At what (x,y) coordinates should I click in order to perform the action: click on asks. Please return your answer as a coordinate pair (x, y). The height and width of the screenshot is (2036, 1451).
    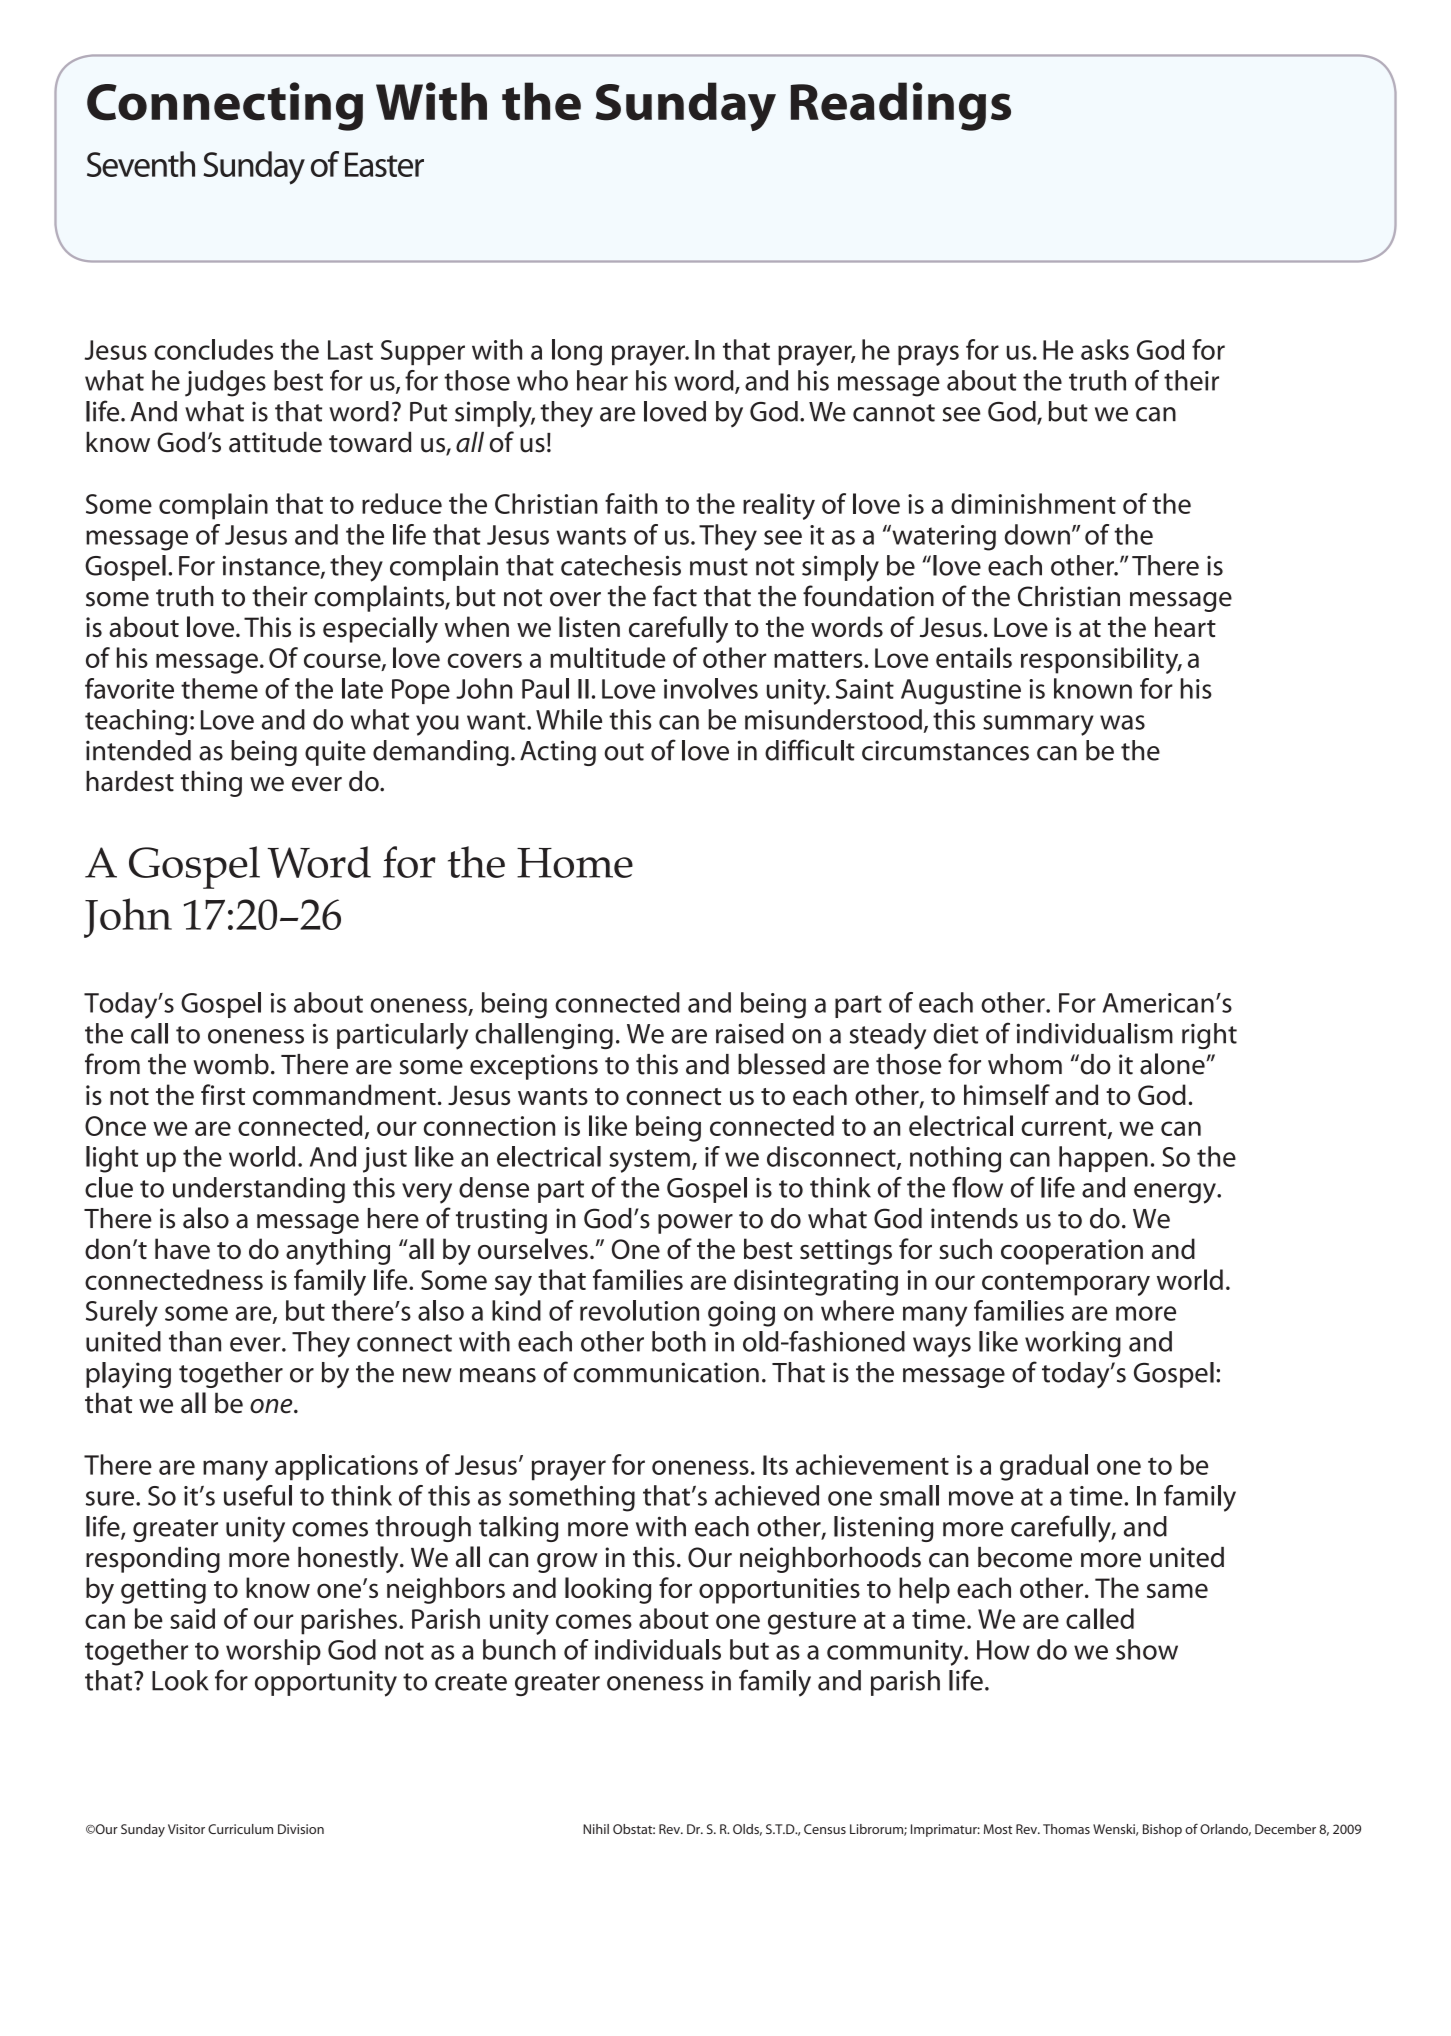
    Looking at the image, I should click on (1105, 349).
